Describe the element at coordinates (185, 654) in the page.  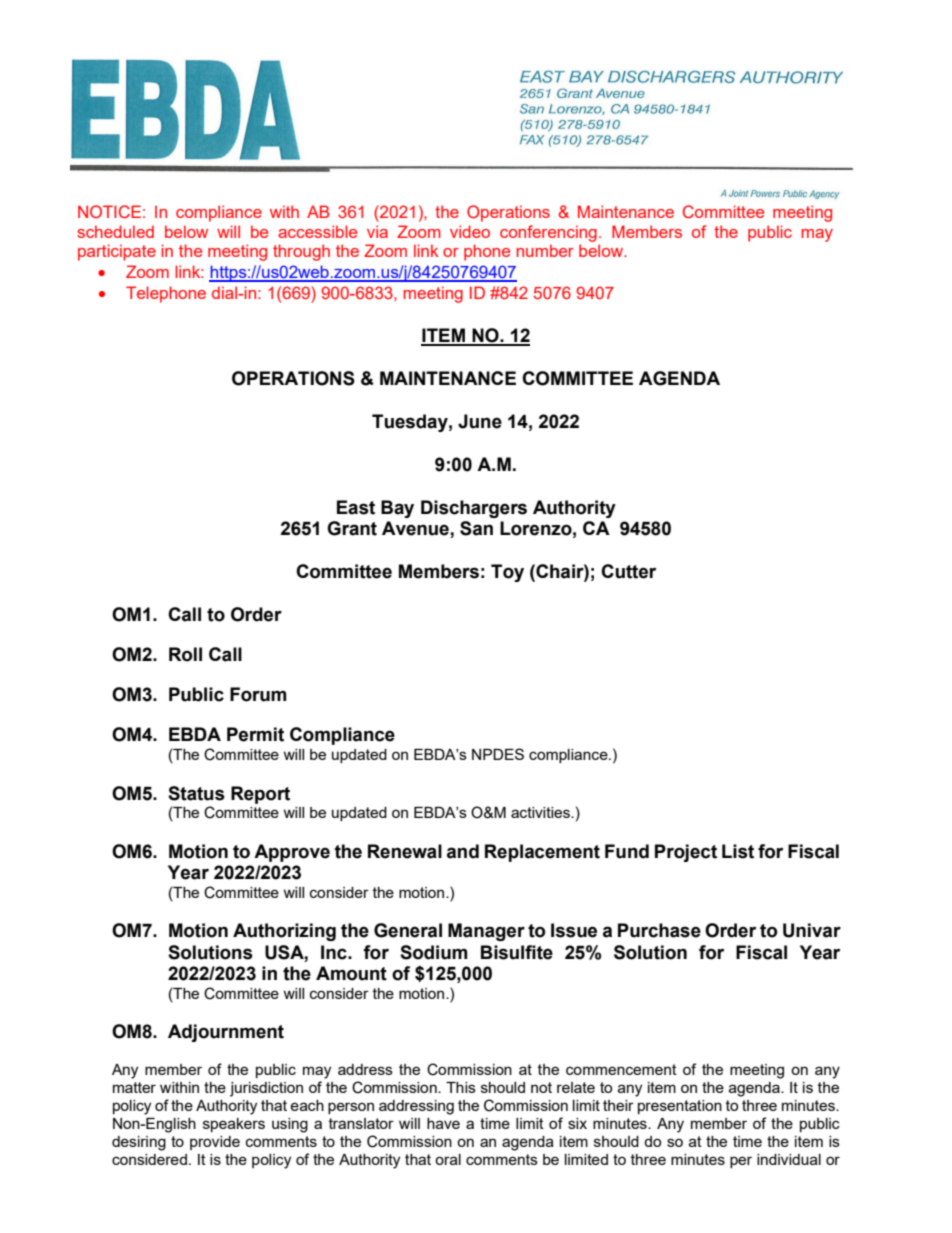
I see `Roll` at that location.
